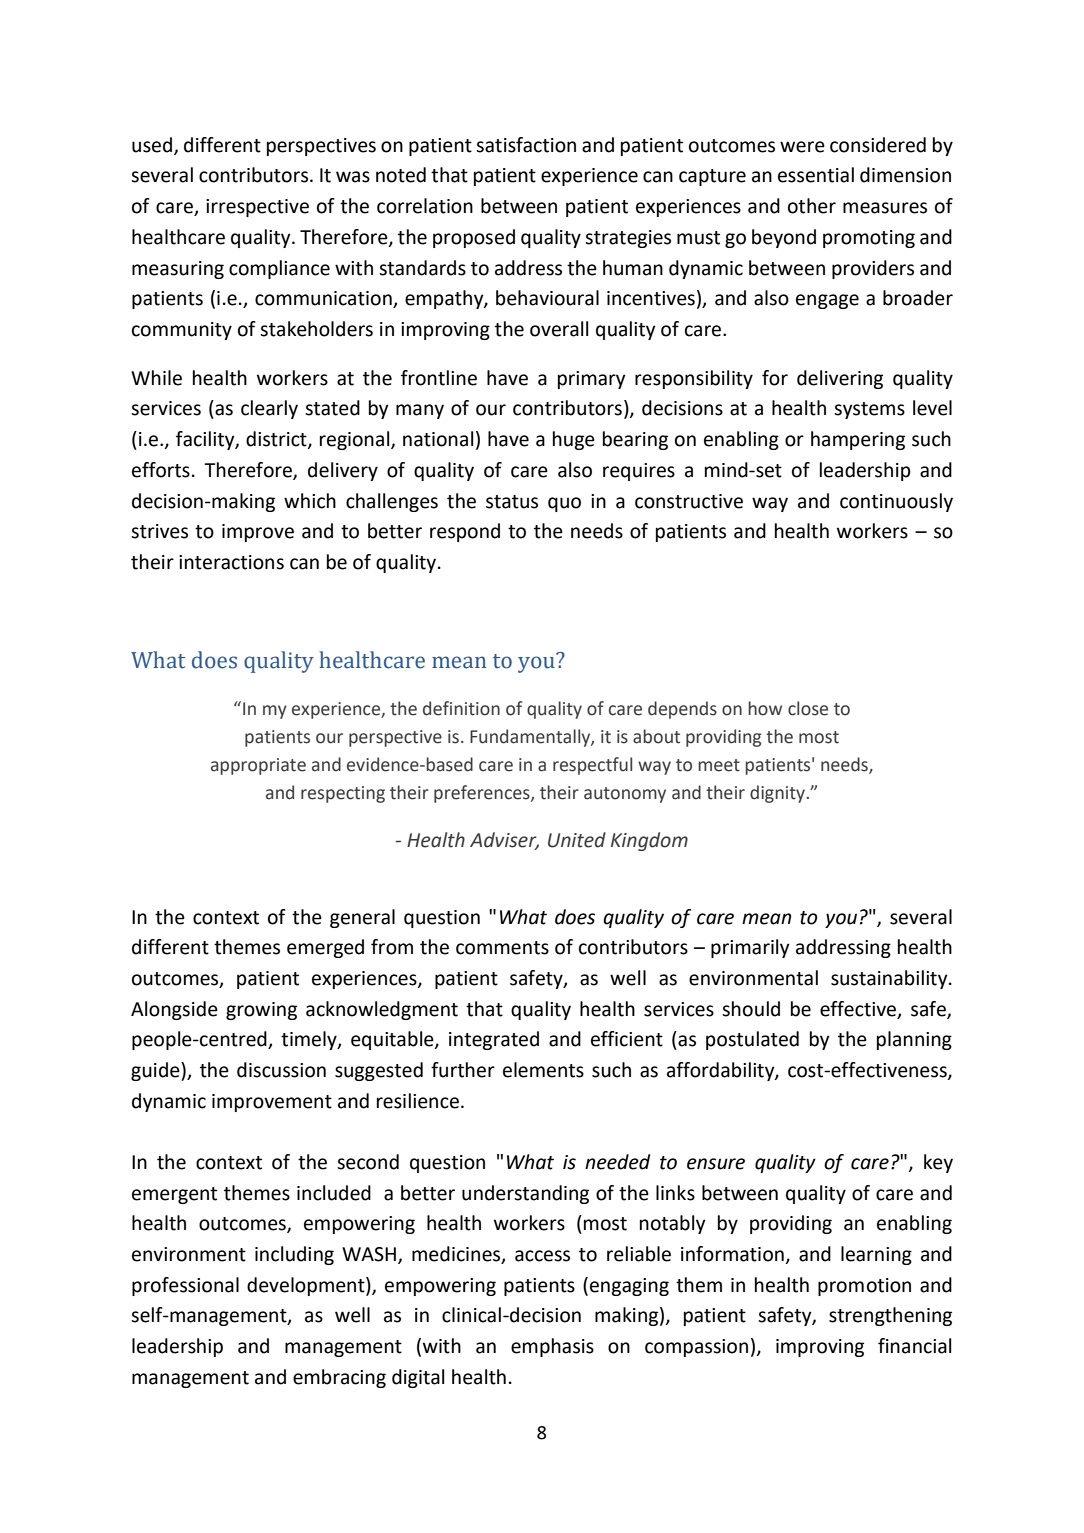  I want to click on professional, so click(185, 1286).
